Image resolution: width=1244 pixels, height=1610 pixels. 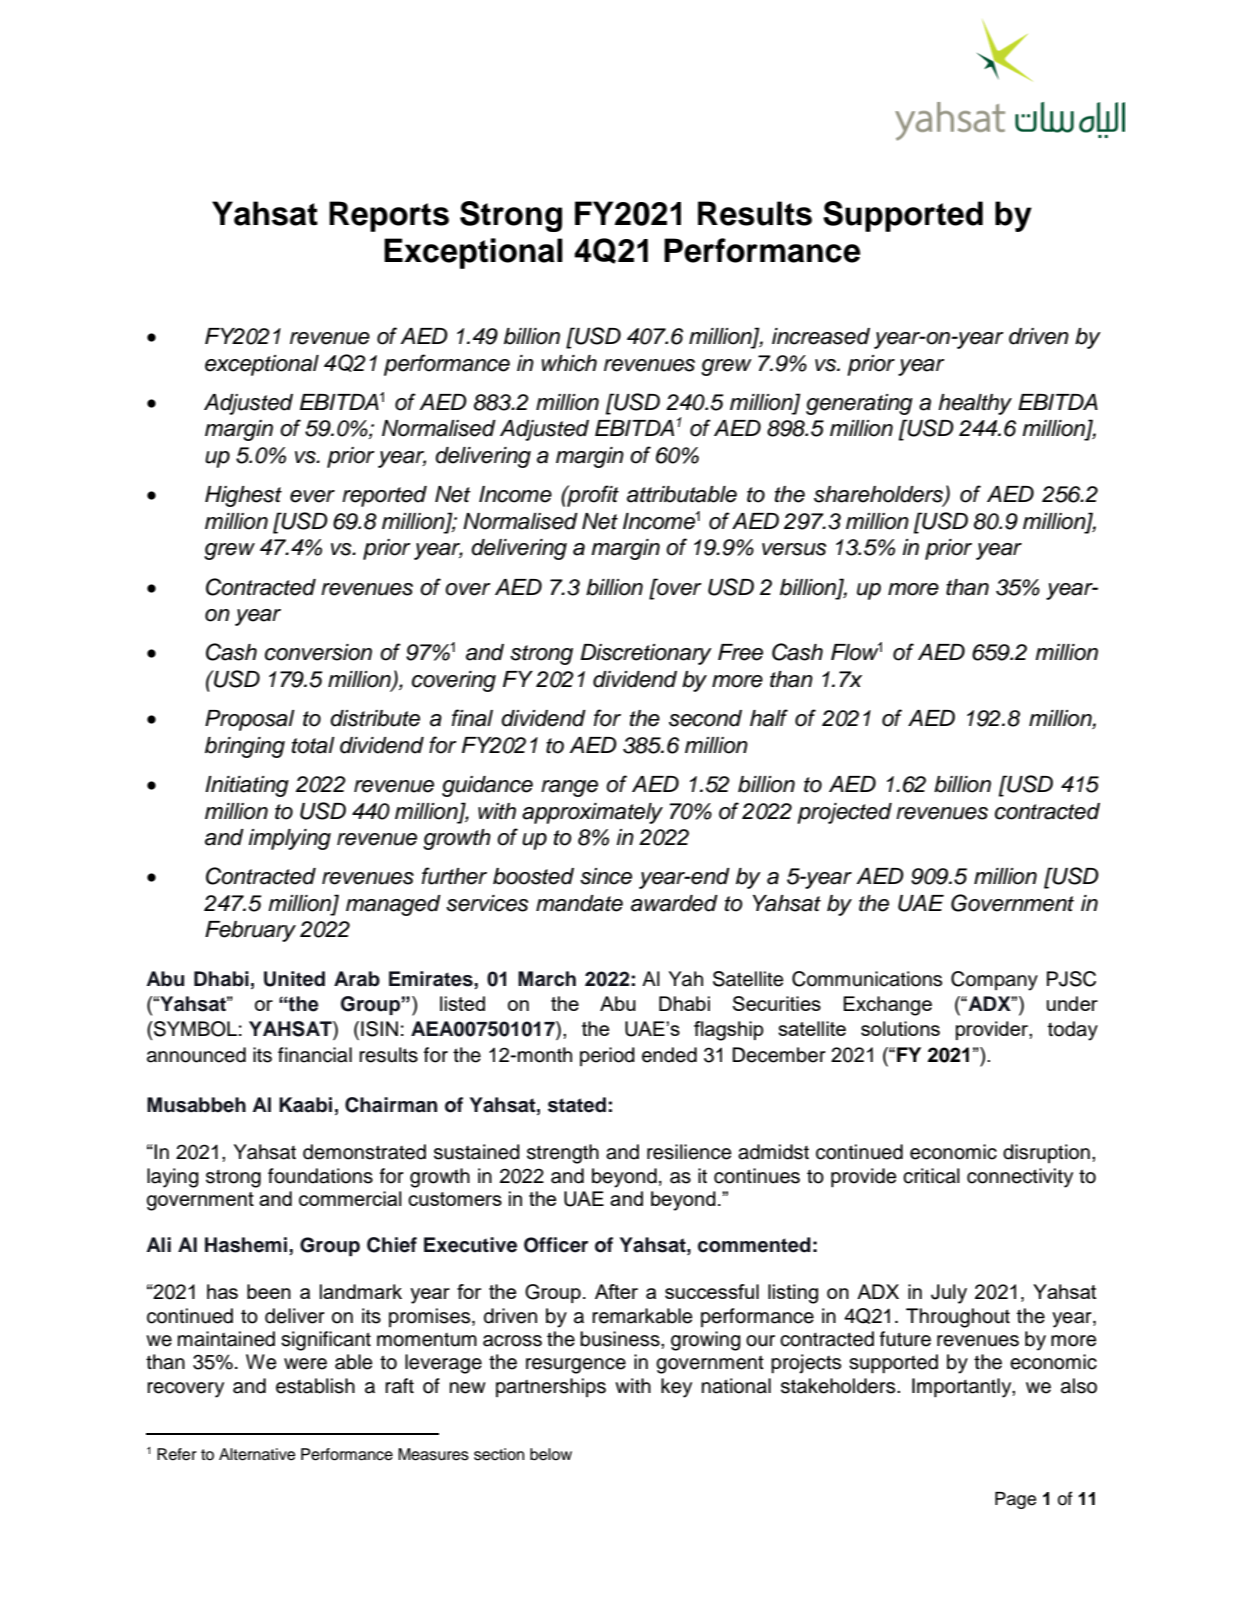 I want to click on Alternative, so click(x=257, y=1454).
